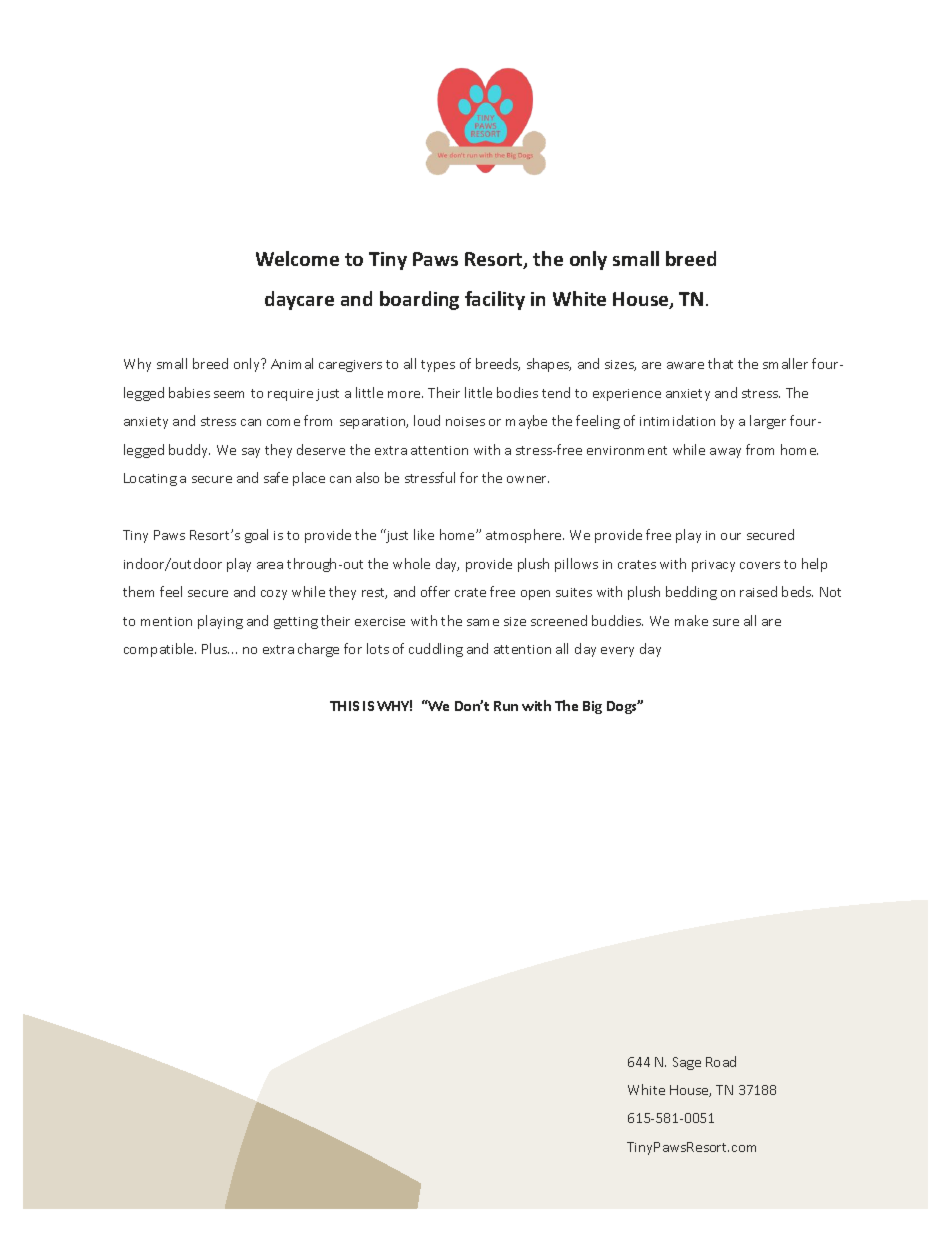 The height and width of the screenshot is (1233, 952). I want to click on compatible, so click(160, 650).
